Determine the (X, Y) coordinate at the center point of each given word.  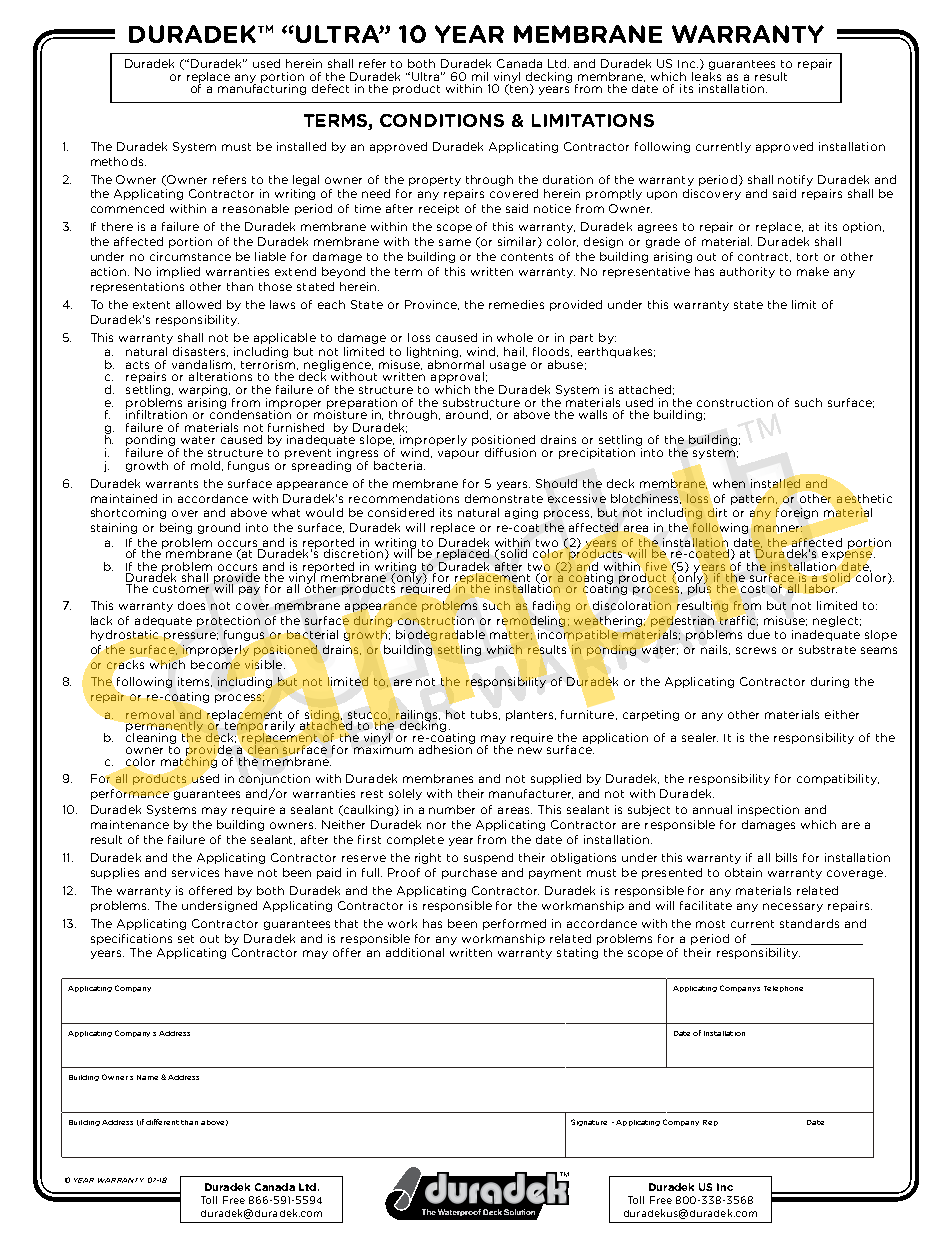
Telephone (783, 989)
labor (821, 588)
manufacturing (262, 88)
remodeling (531, 621)
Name (147, 1077)
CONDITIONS (442, 120)
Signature (589, 1122)
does (191, 605)
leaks (706, 75)
